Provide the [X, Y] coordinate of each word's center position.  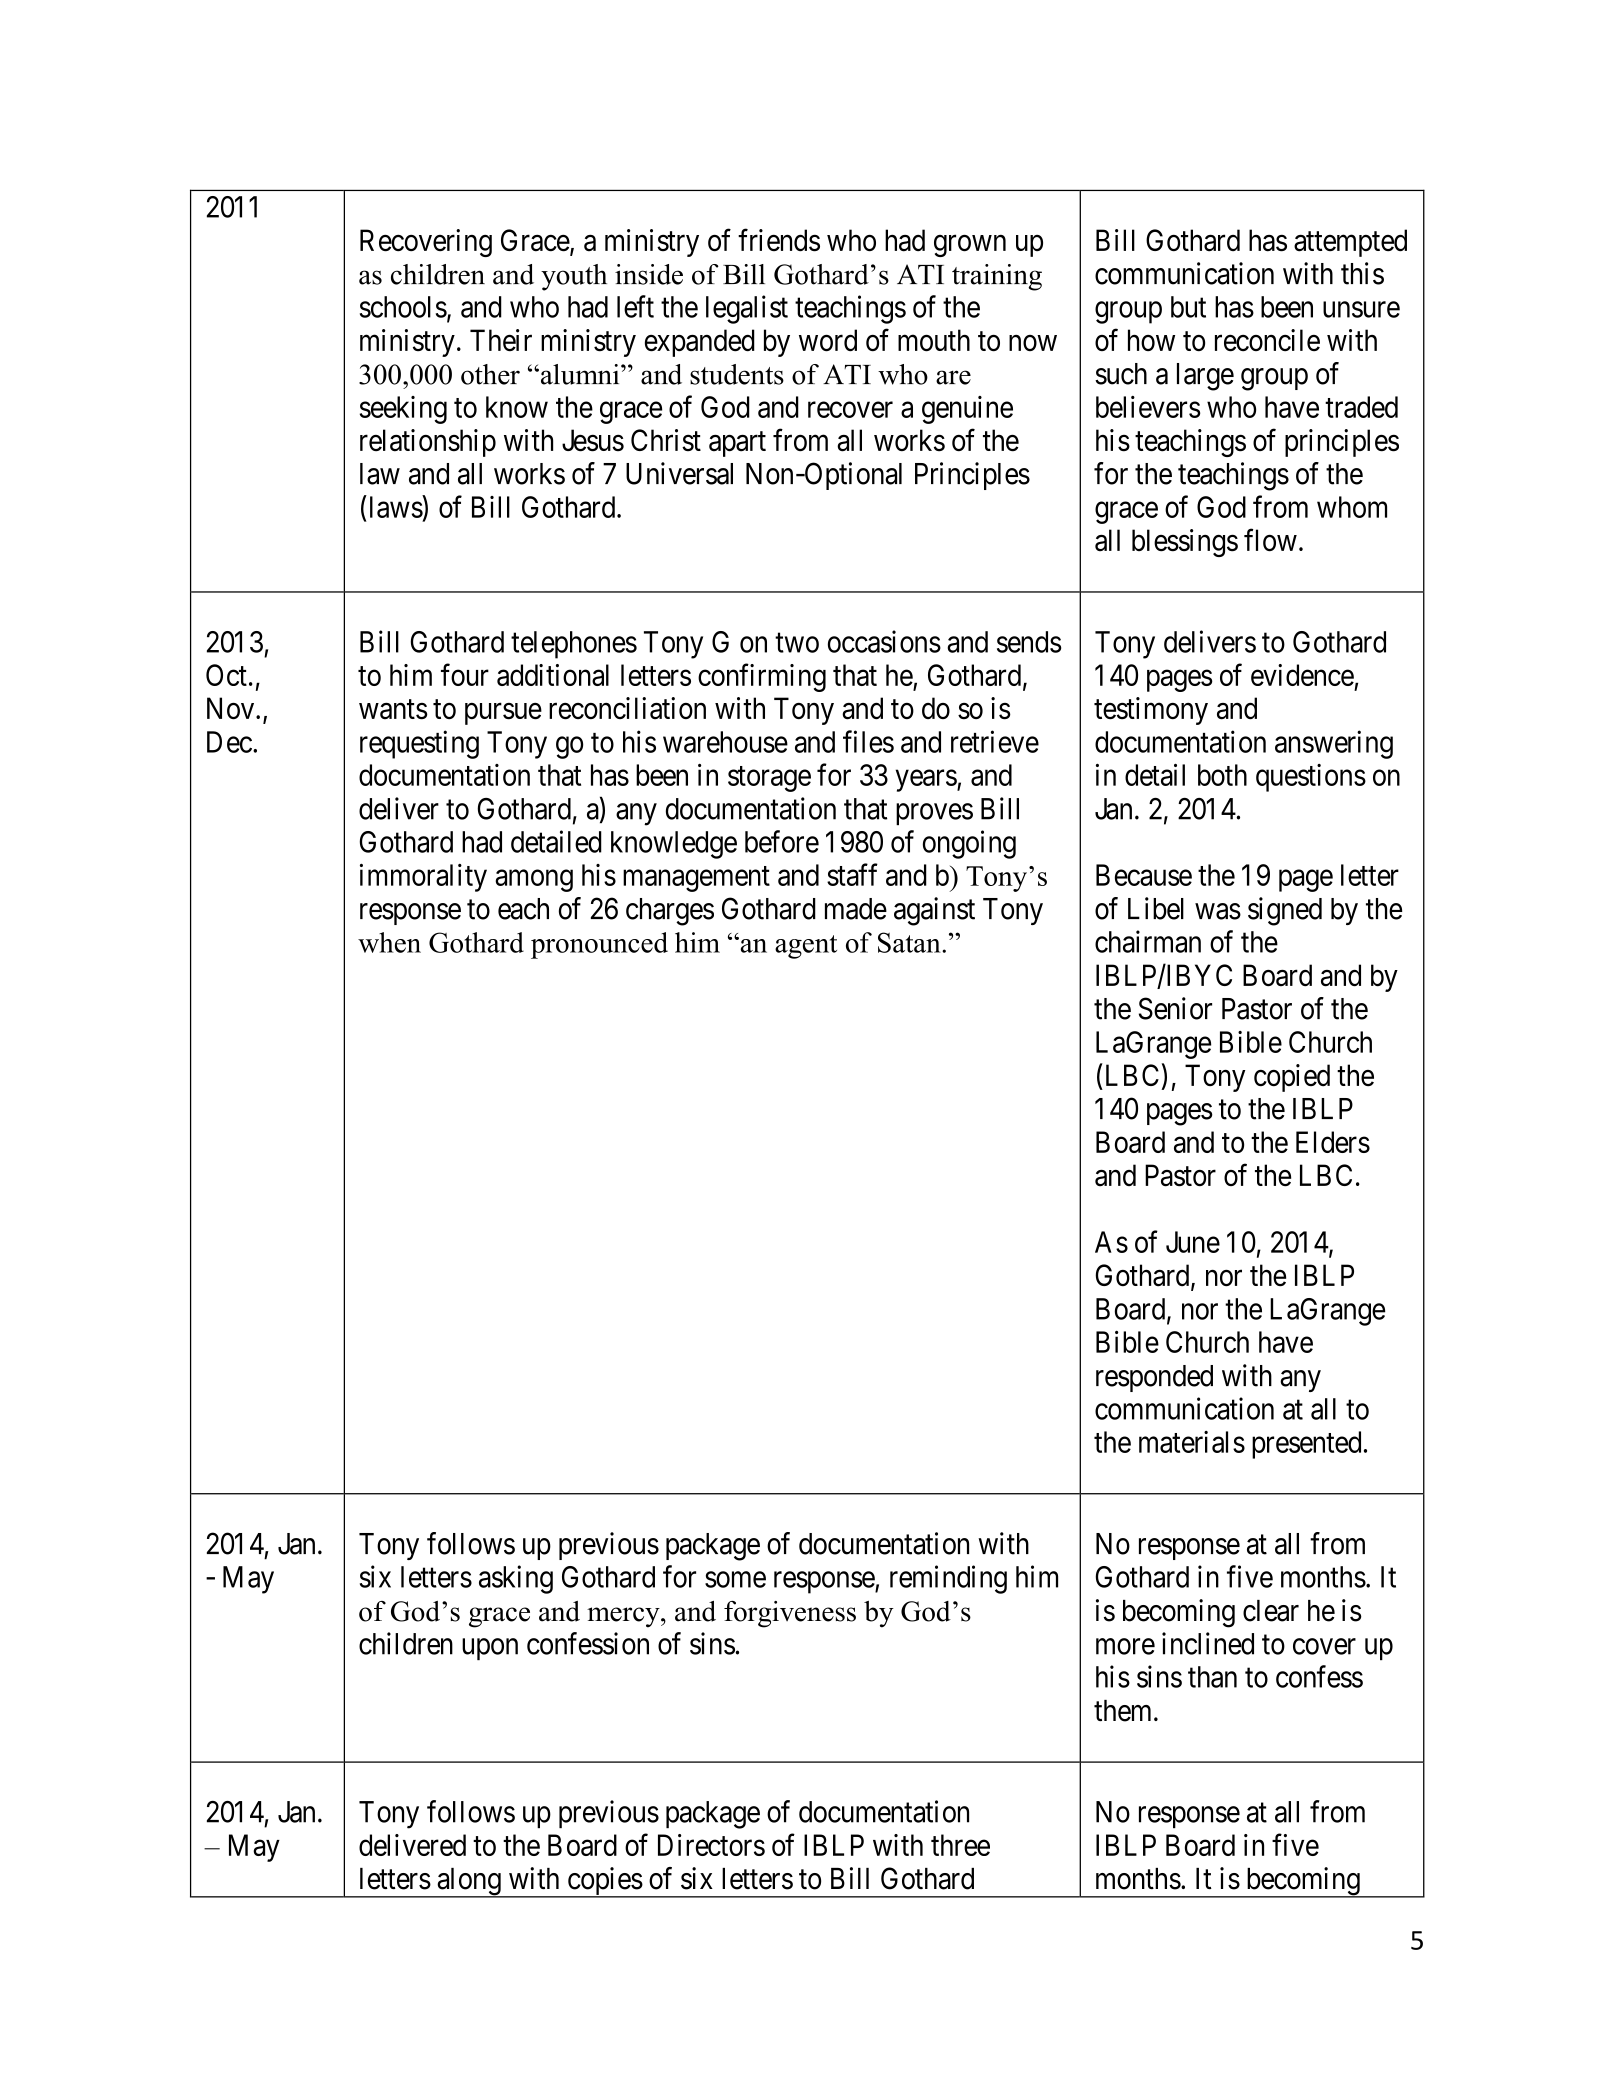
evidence [1302, 675]
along [469, 1883]
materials [1192, 1442]
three [960, 1845]
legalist [747, 309]
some [735, 1580]
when [389, 942]
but [1188, 307]
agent [806, 947]
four [465, 674]
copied [1292, 1078]
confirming [762, 677]
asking [516, 1579]
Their [501, 340]
